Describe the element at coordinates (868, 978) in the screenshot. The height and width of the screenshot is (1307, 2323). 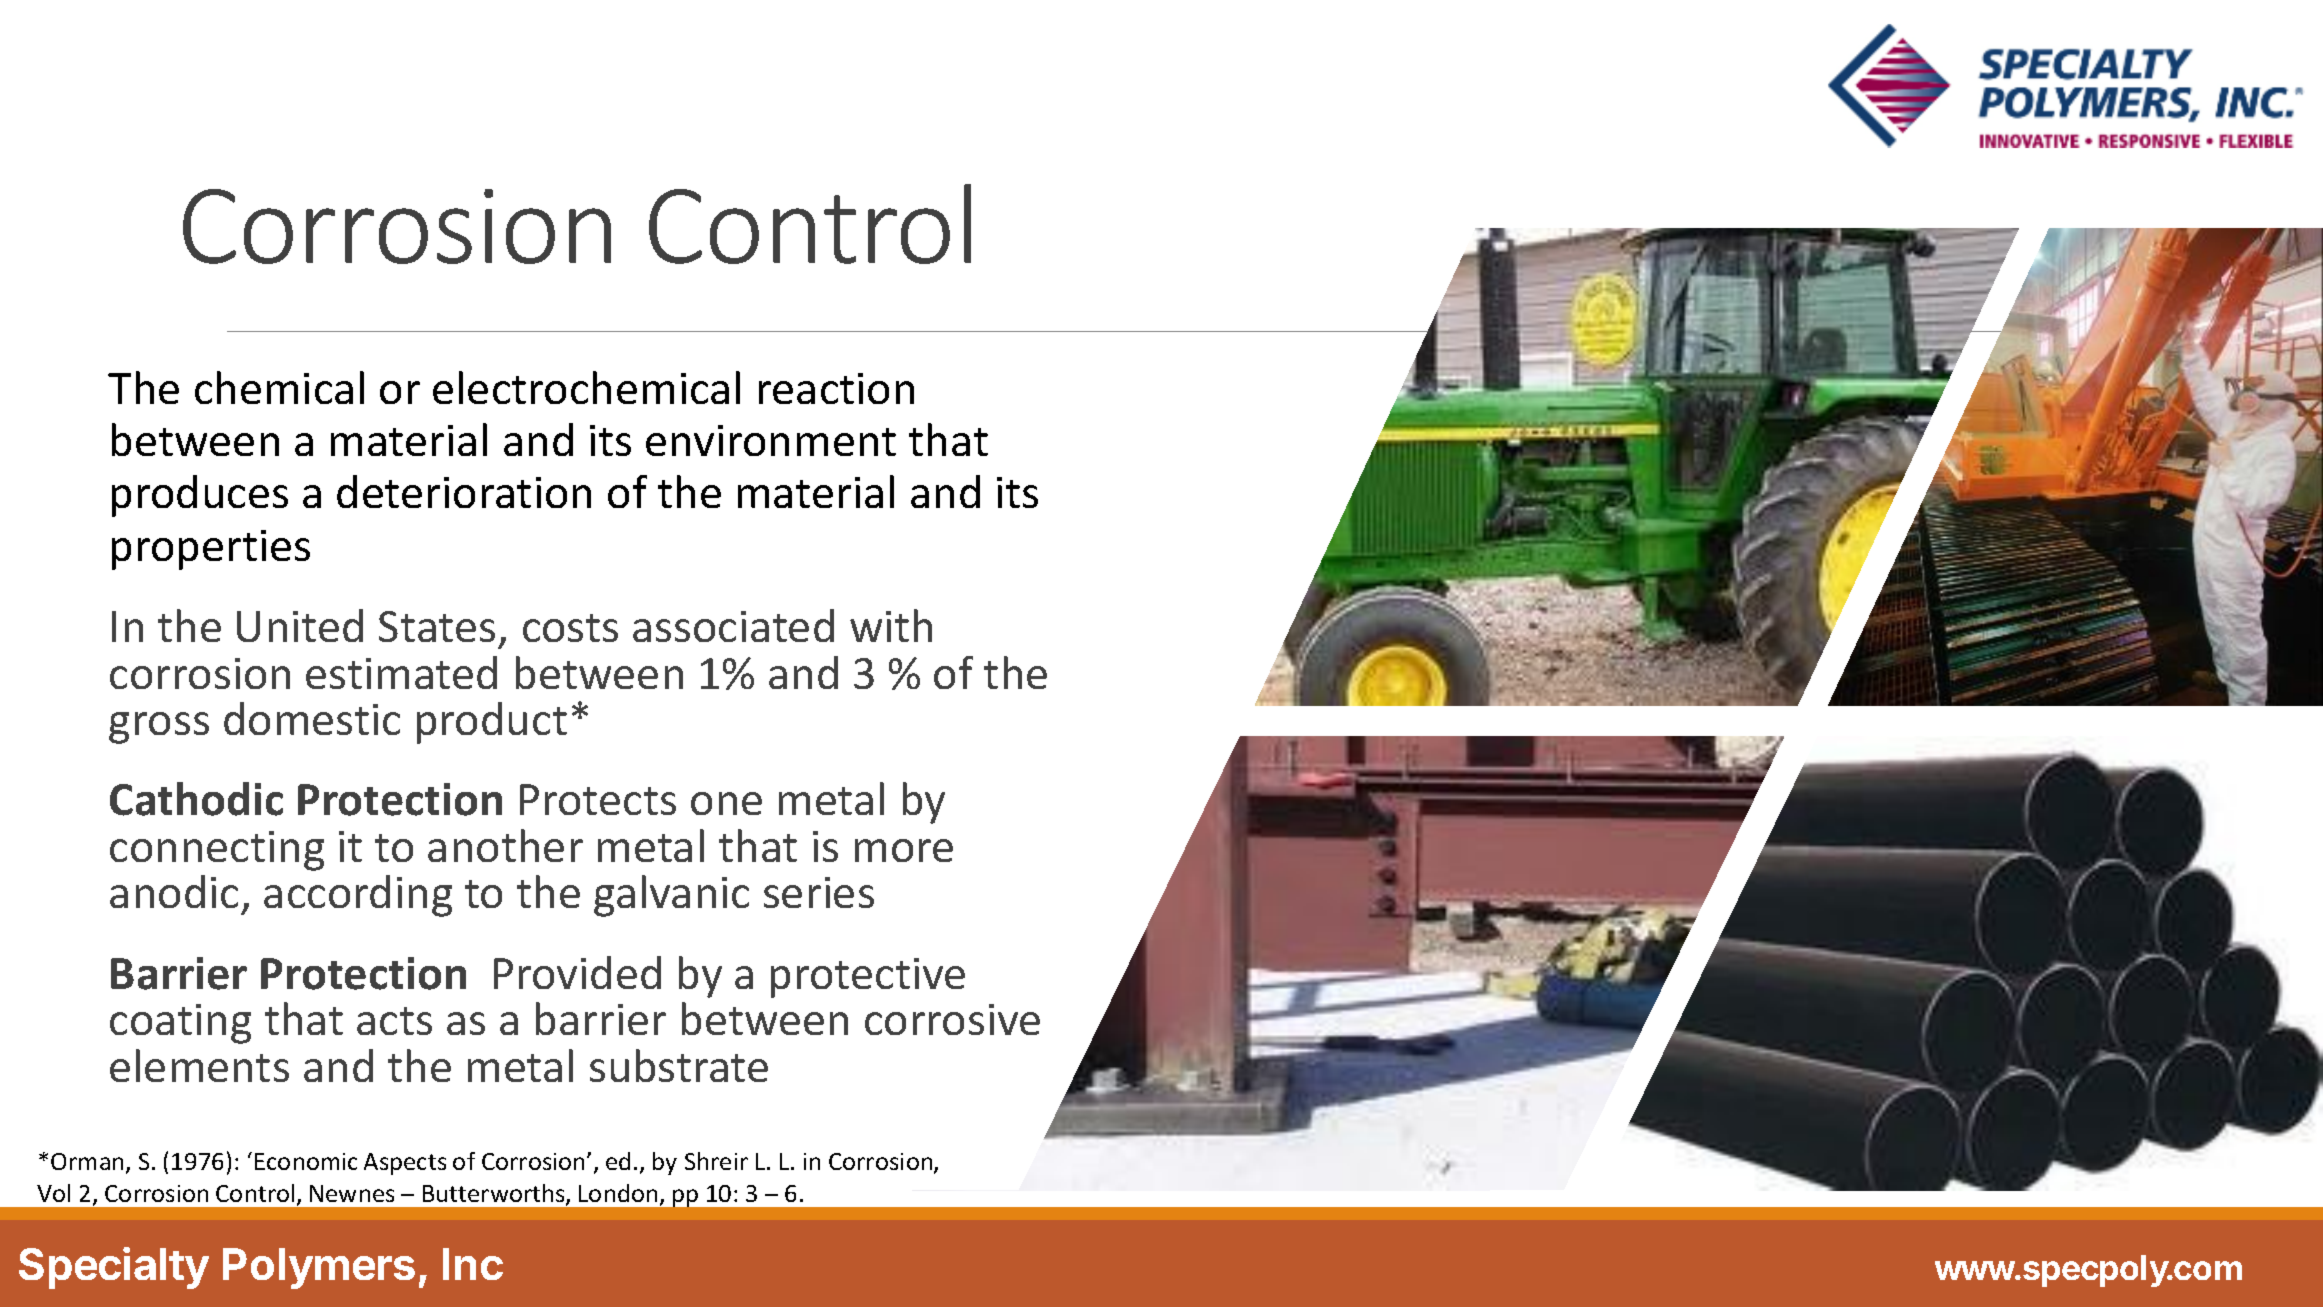
I see `protective` at that location.
